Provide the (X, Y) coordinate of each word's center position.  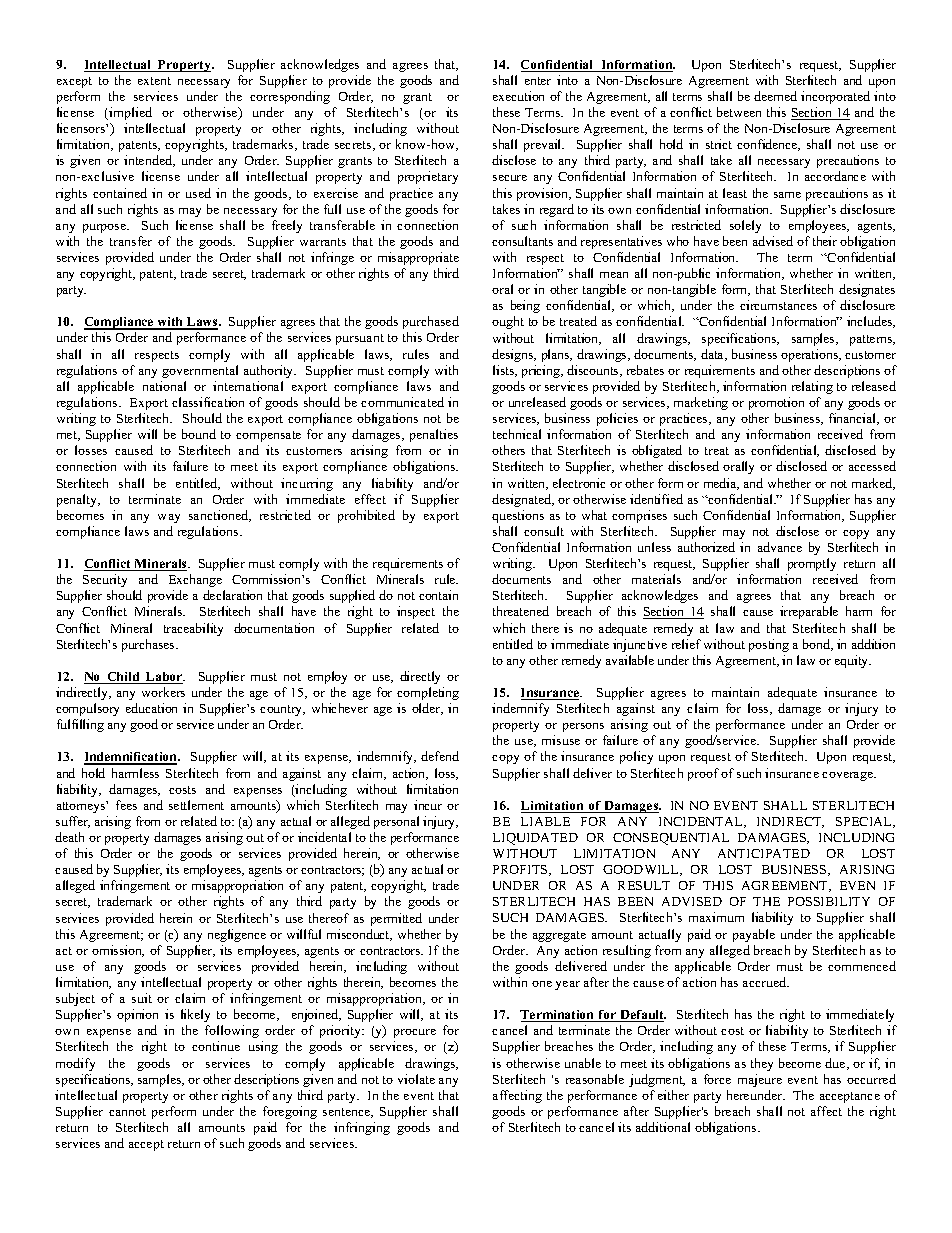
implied (129, 113)
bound (199, 434)
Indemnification (132, 758)
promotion (776, 403)
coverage (848, 776)
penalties (434, 435)
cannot (127, 1112)
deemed (775, 96)
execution (518, 96)
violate (416, 1079)
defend (440, 756)
